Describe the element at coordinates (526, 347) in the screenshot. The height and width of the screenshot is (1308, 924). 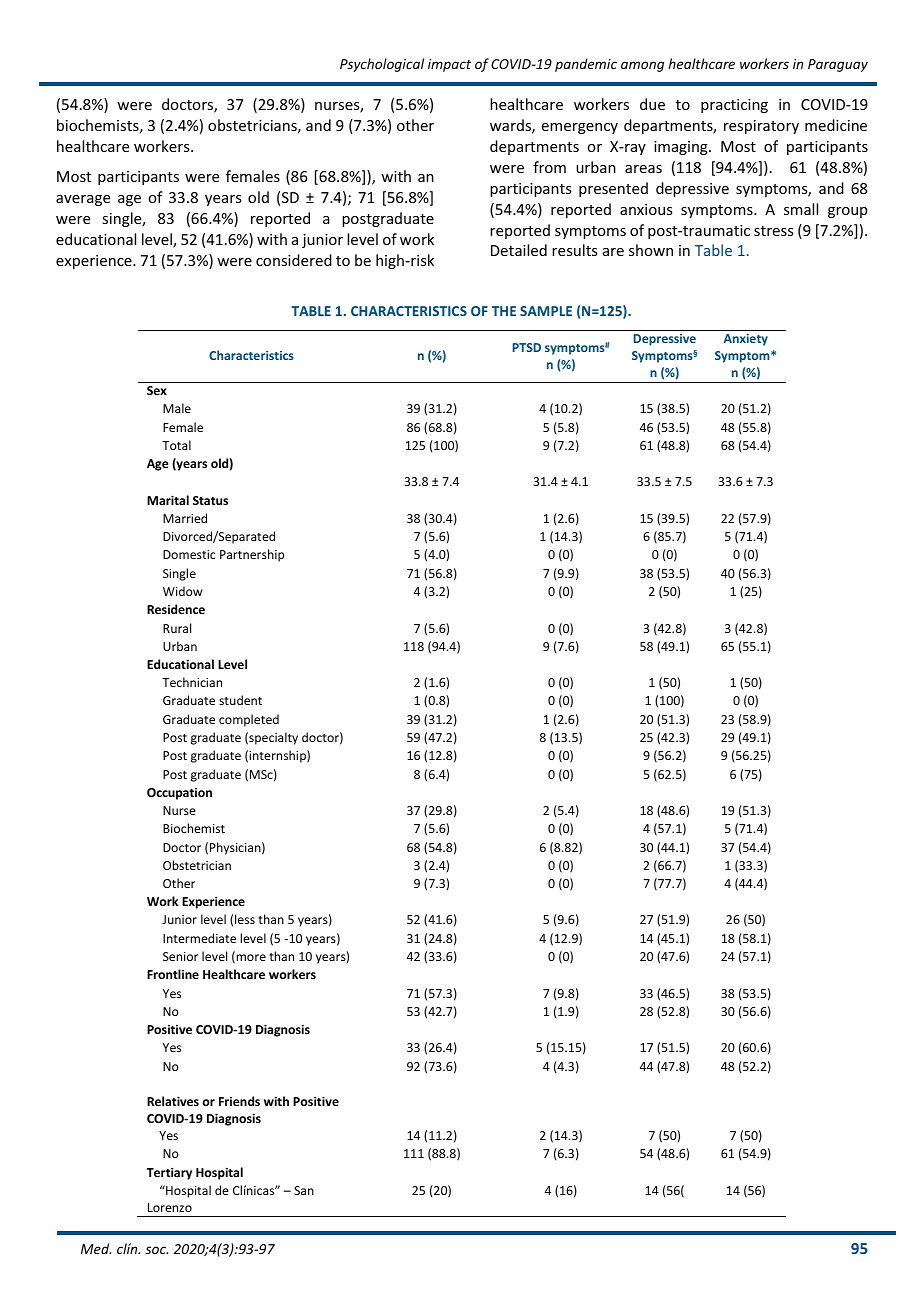
I see `PTSD` at that location.
